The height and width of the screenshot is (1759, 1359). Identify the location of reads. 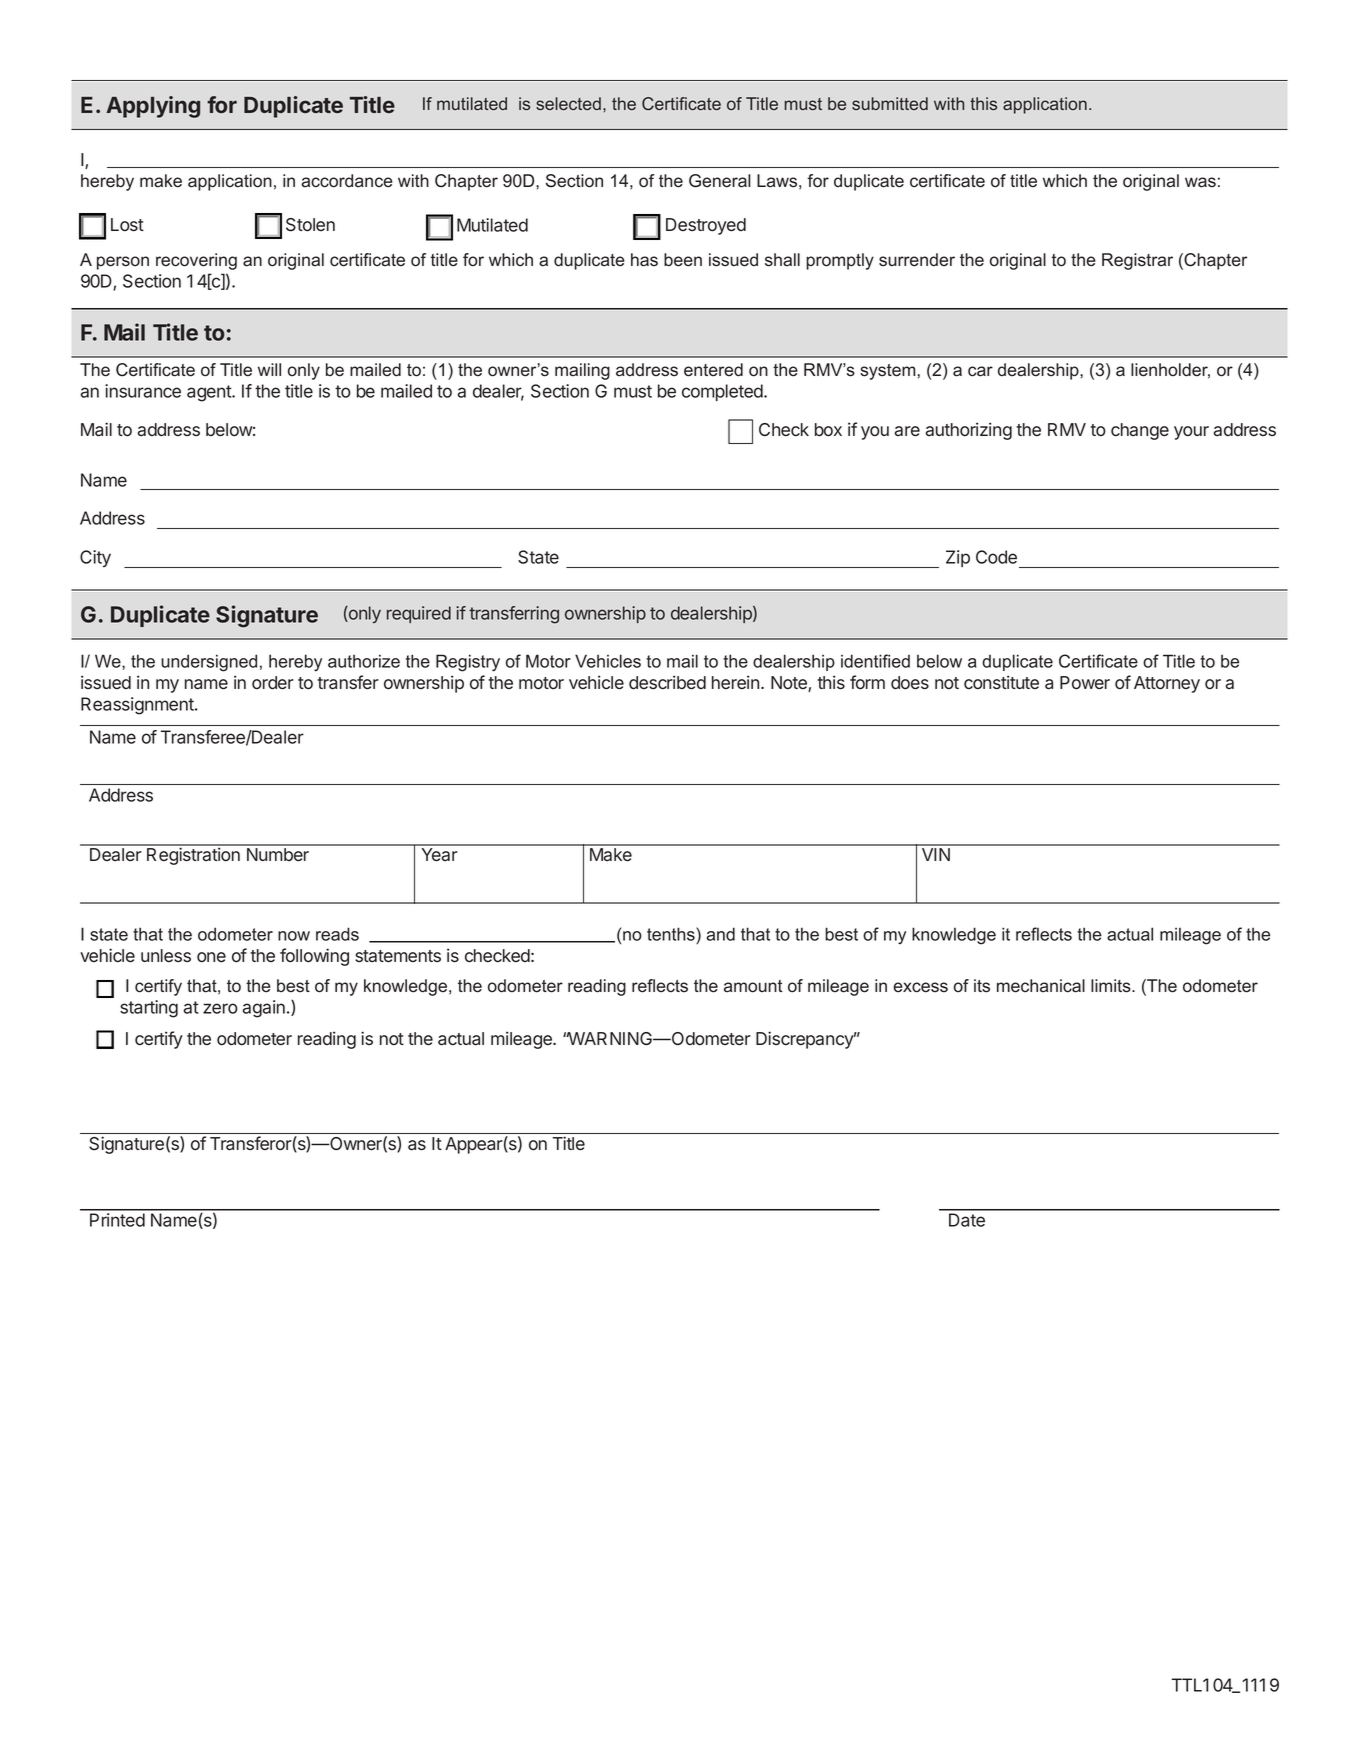
(337, 934).
